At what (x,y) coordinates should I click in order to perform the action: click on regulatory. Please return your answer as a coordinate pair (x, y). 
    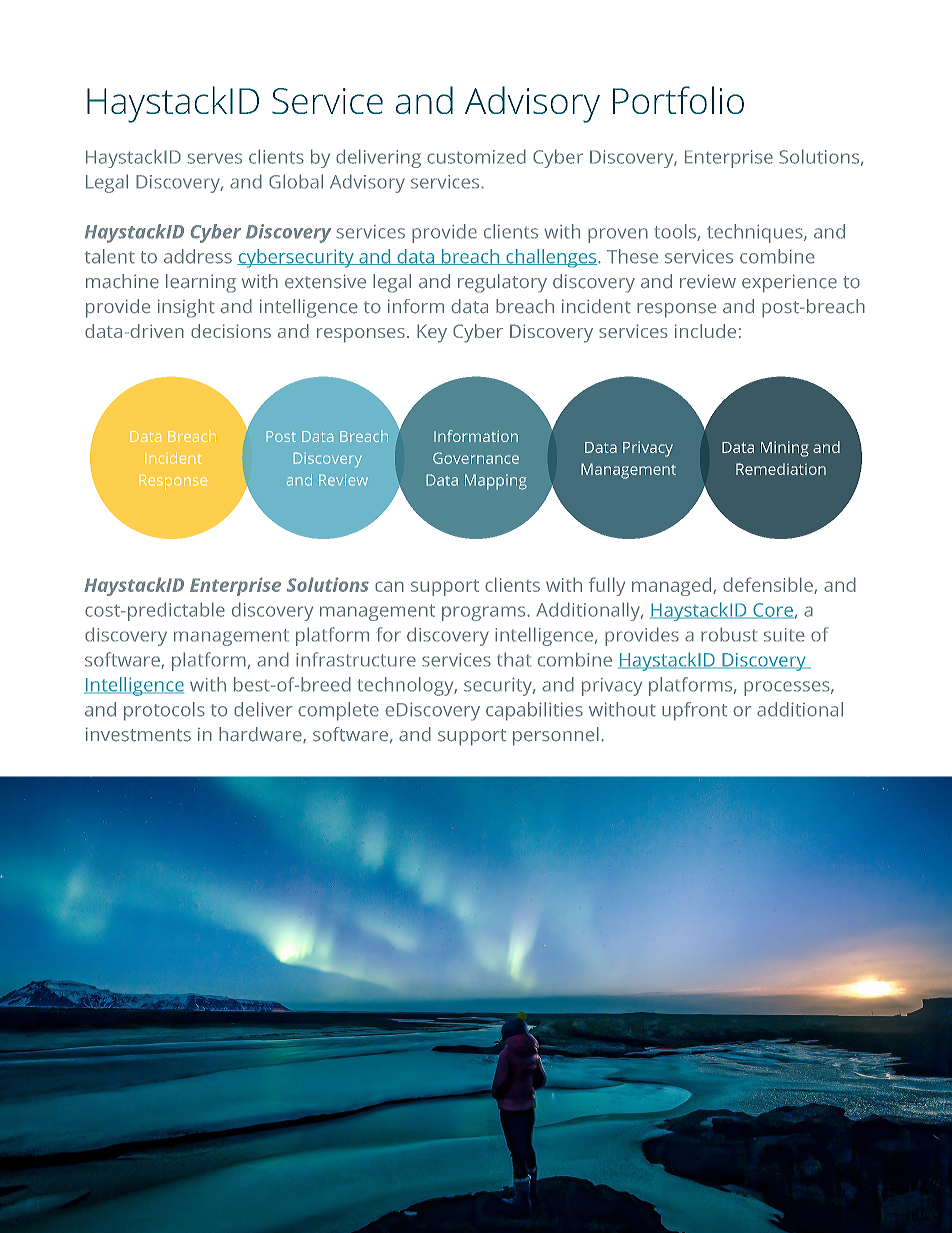
    Looking at the image, I should click on (502, 283).
